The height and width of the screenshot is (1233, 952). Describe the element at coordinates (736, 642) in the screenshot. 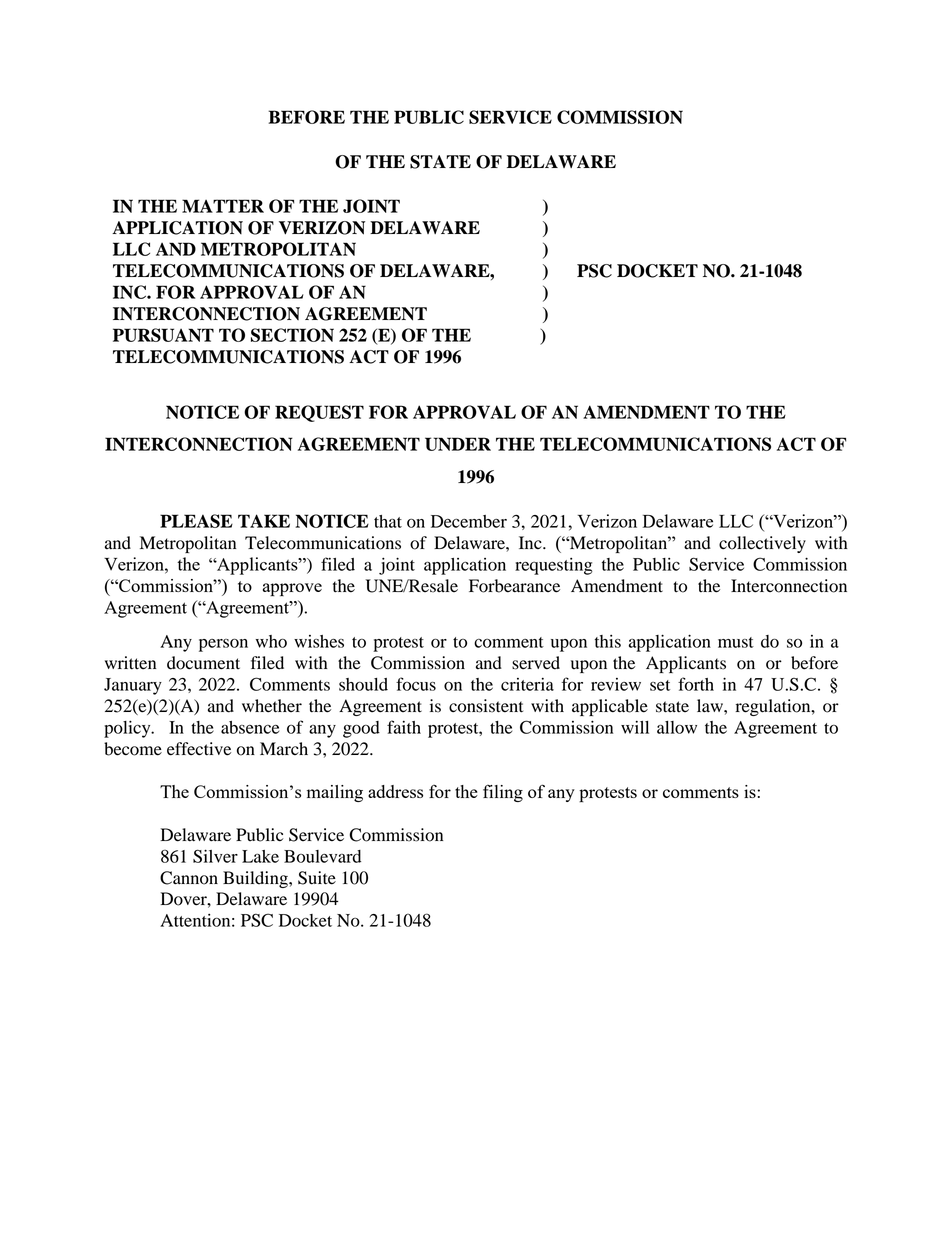

I see `must` at that location.
